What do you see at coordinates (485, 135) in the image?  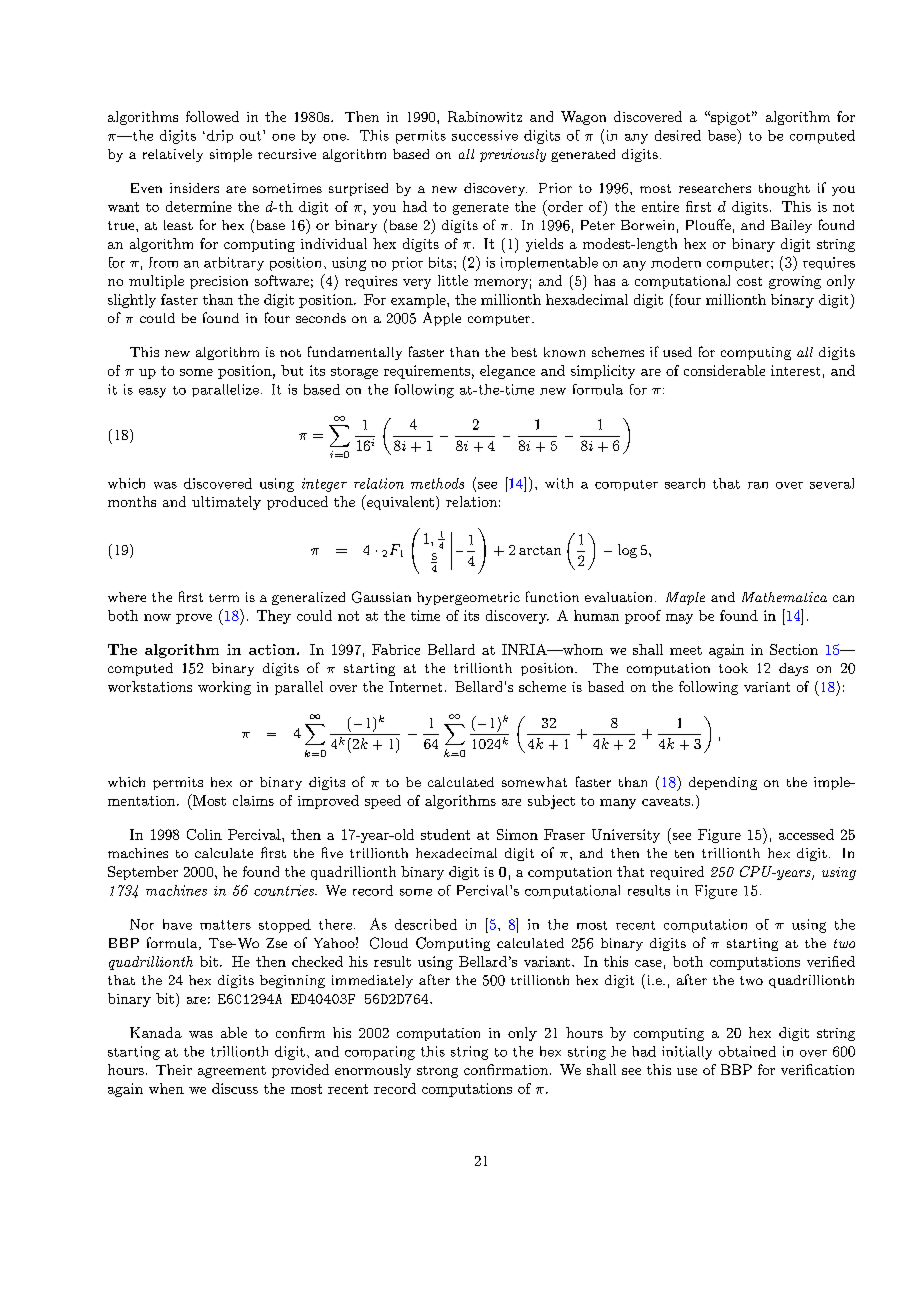 I see `successive` at bounding box center [485, 135].
